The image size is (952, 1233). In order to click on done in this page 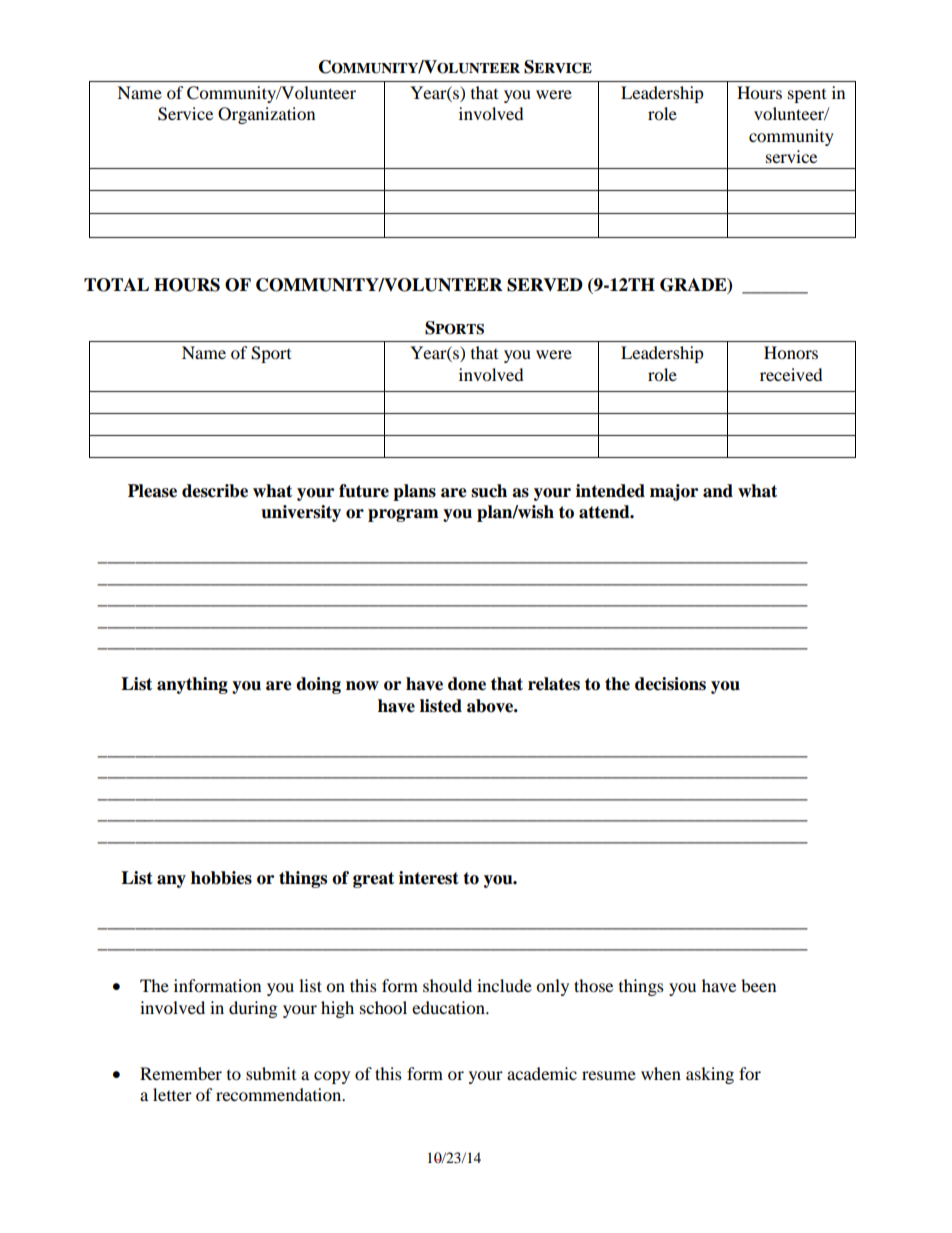, I will do `click(467, 684)`.
